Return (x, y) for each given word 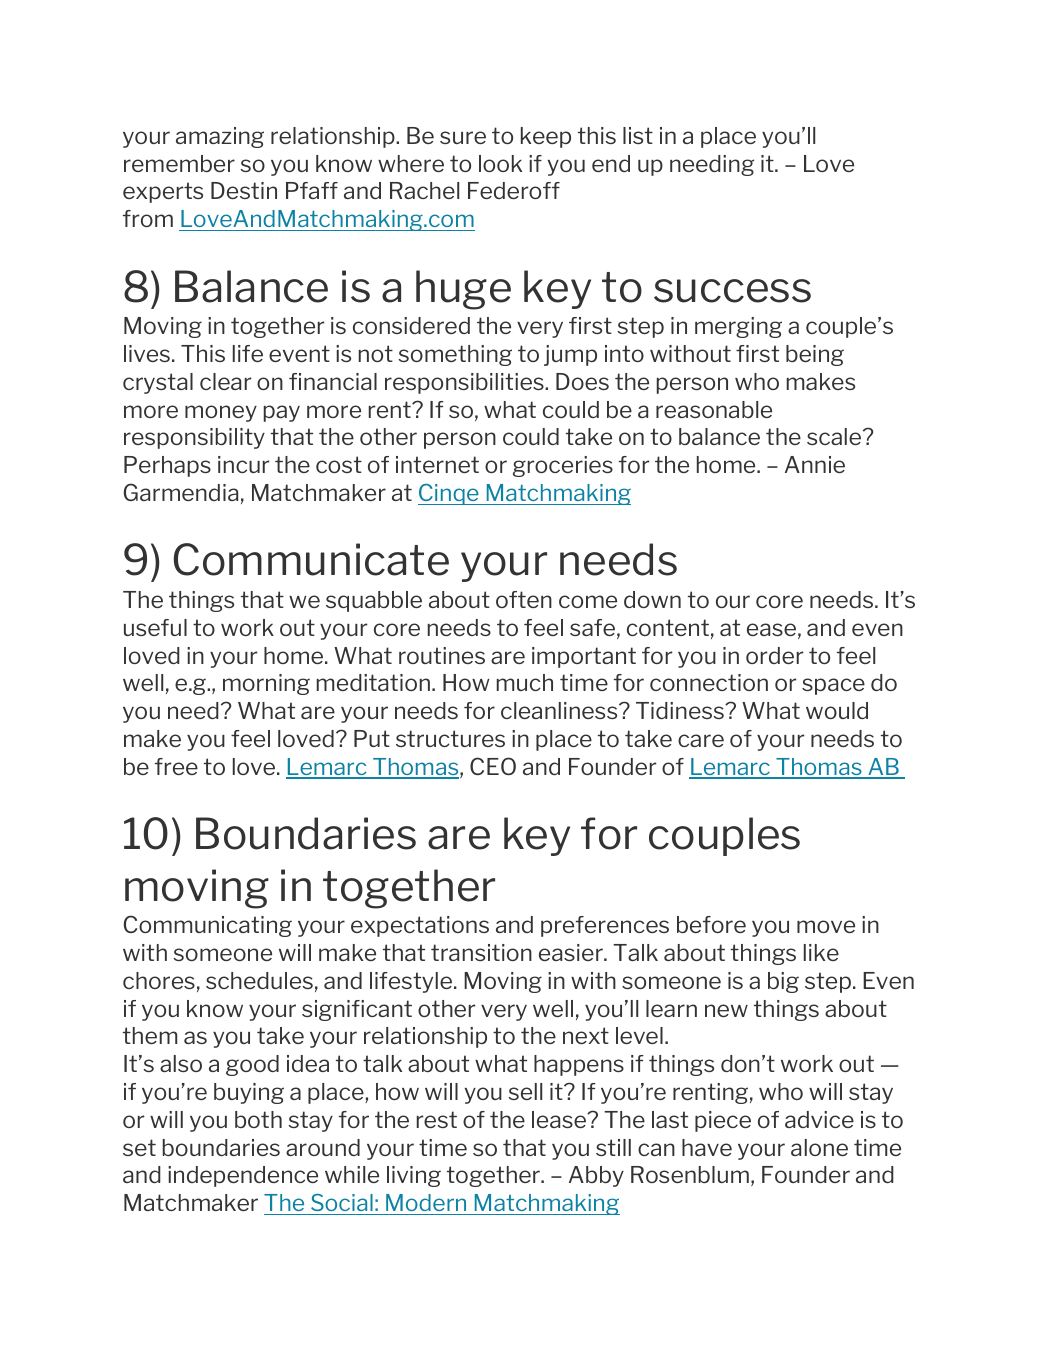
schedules (259, 980)
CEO (493, 766)
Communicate (311, 559)
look (500, 163)
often (524, 599)
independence (243, 1176)
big (783, 982)
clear (225, 381)
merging (738, 327)
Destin (244, 190)
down (652, 599)
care (701, 740)
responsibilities (465, 383)
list (638, 135)
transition (481, 952)
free (176, 766)
